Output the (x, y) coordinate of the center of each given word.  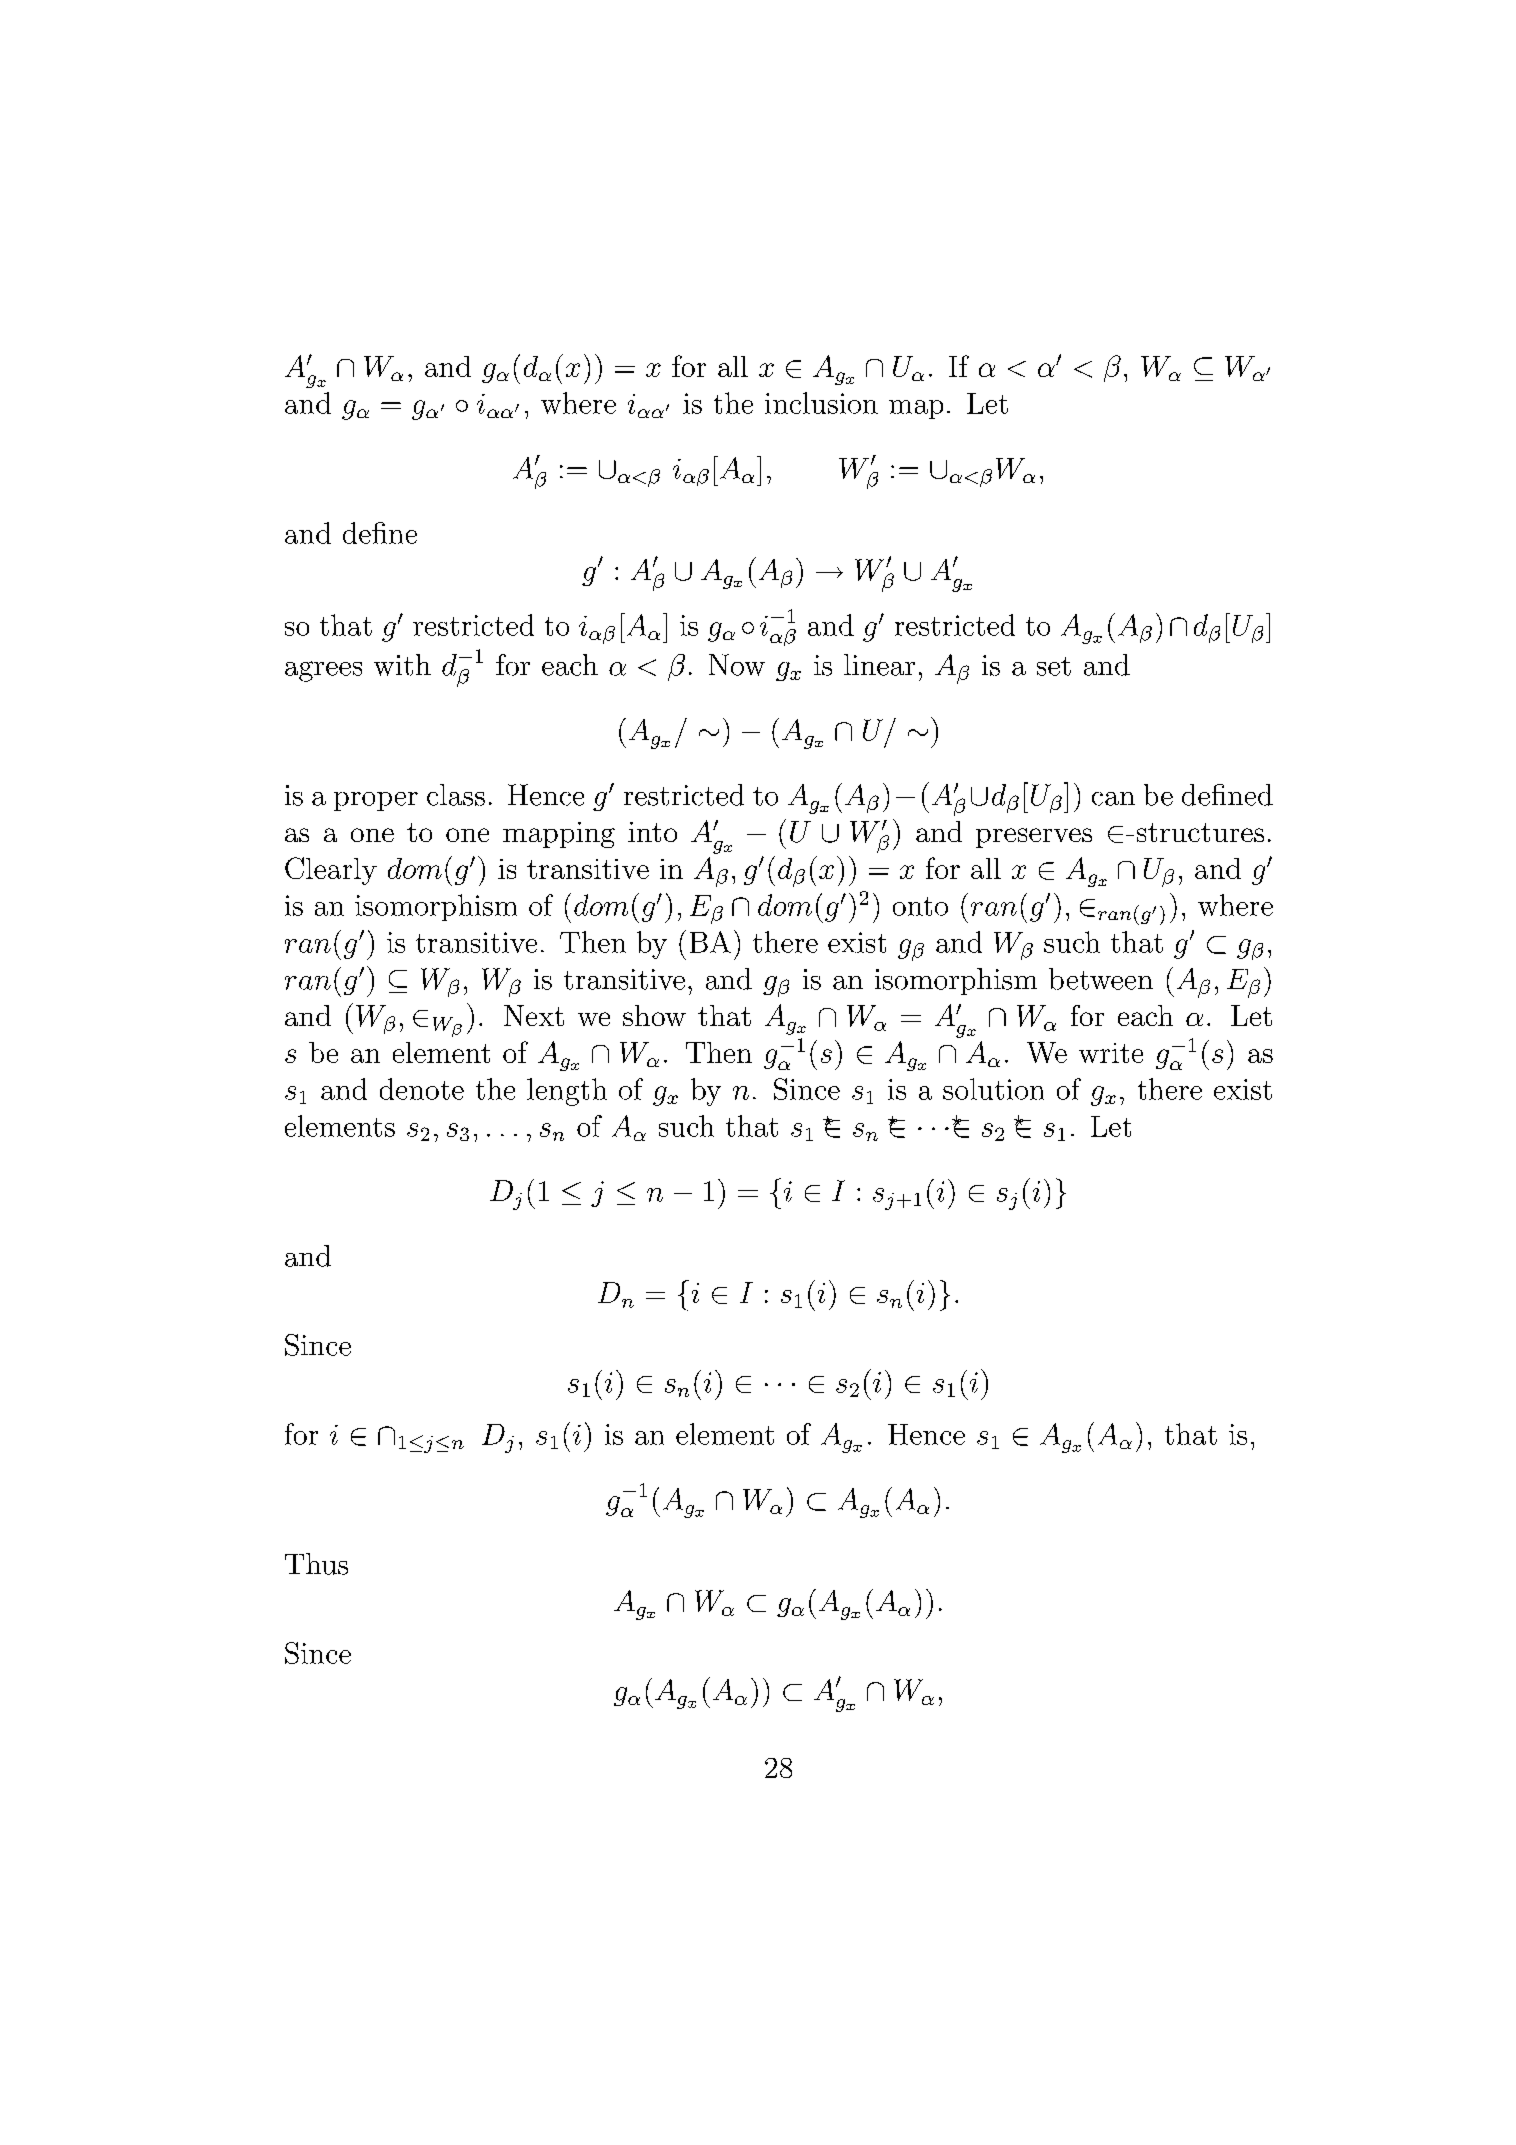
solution (993, 1089)
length (567, 1092)
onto (920, 906)
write (1111, 1053)
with (402, 665)
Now (737, 665)
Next (534, 1015)
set (1054, 666)
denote (422, 1089)
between (1101, 979)
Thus (316, 1564)
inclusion (821, 403)
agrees (323, 671)
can (1113, 799)
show (654, 1015)
